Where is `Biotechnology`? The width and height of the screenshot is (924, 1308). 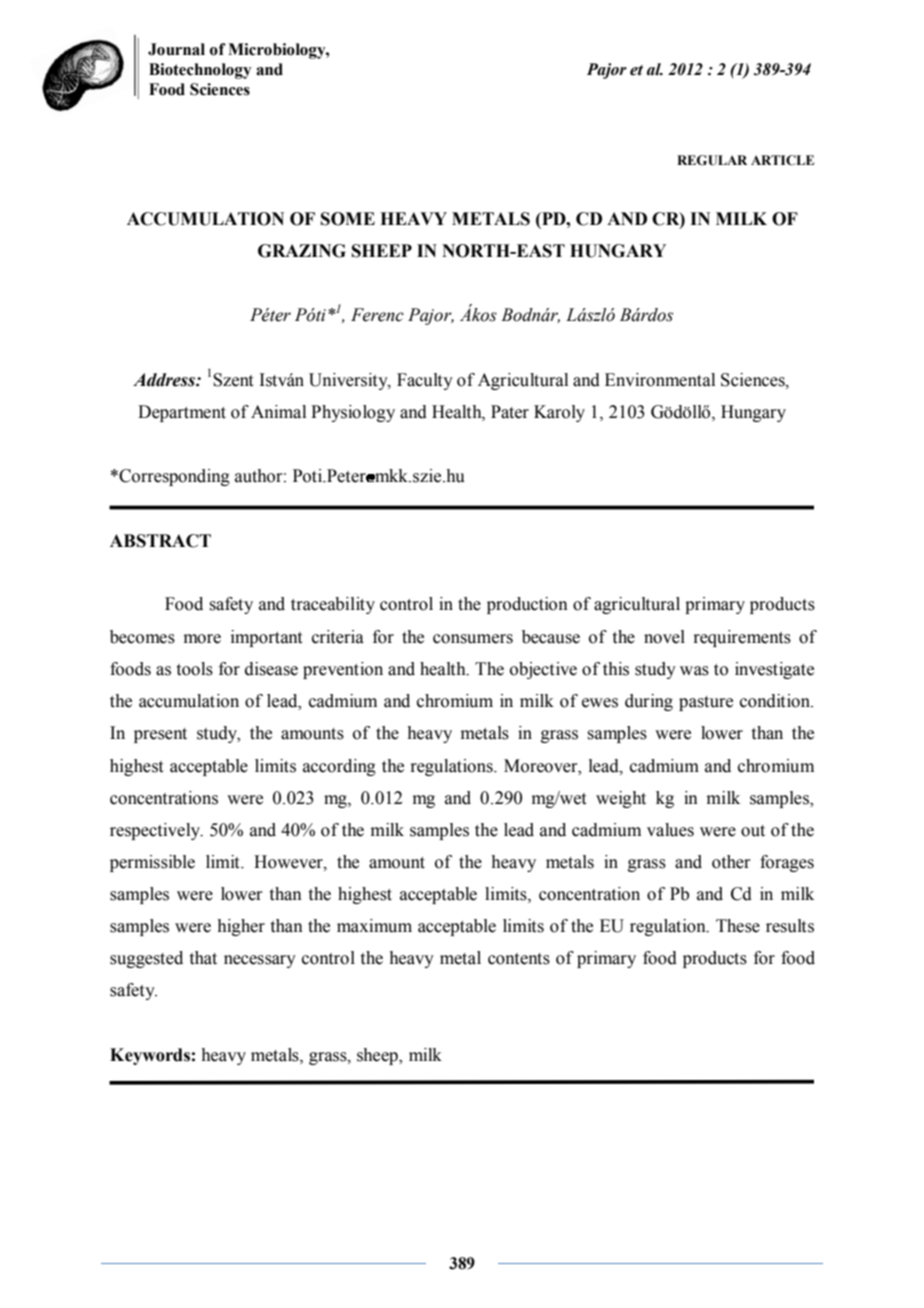 Biotechnology is located at coordinates (200, 71).
